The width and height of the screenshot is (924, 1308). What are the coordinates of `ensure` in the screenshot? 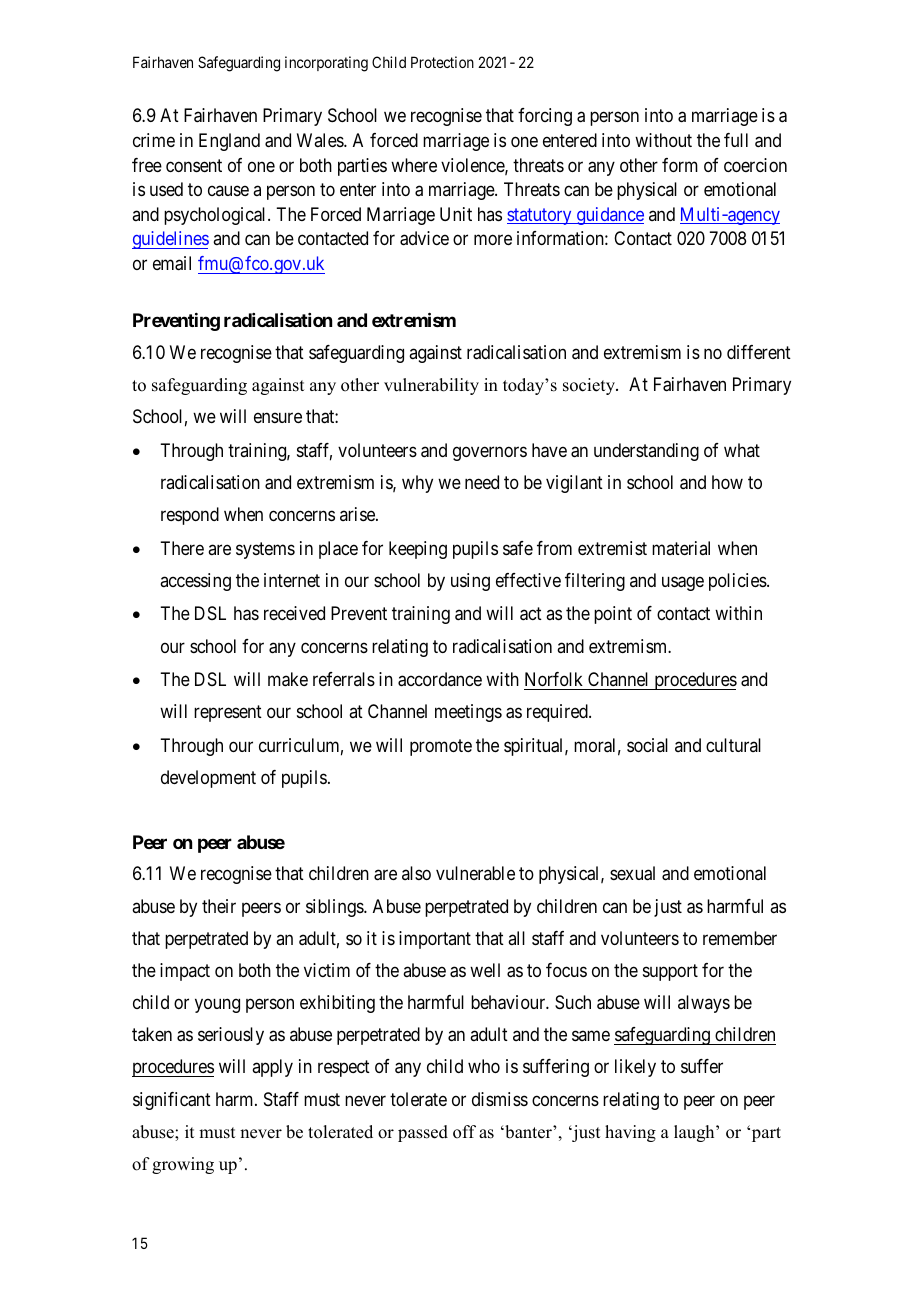 It's located at (278, 418).
